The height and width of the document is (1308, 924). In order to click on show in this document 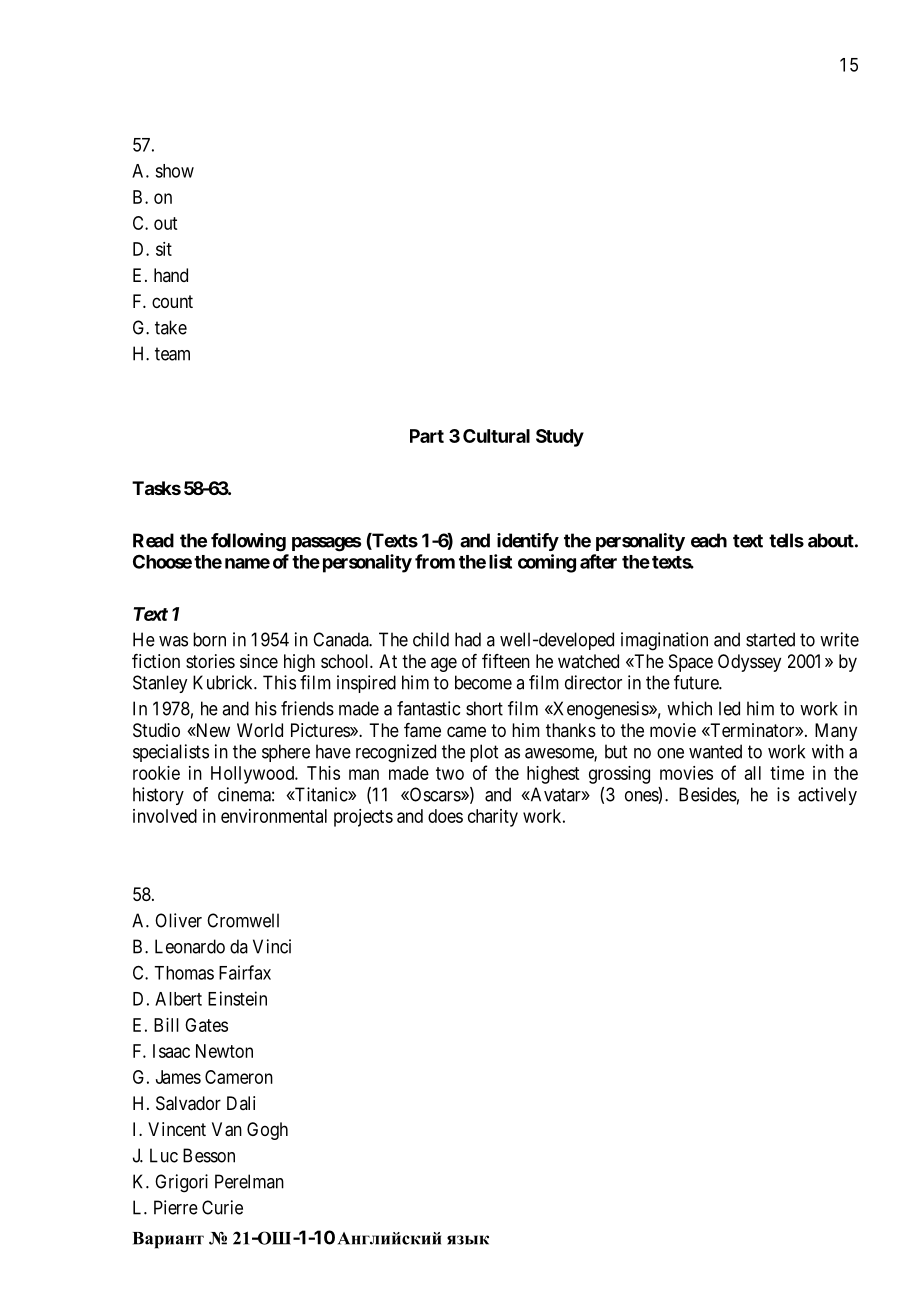, I will do `click(174, 171)`.
